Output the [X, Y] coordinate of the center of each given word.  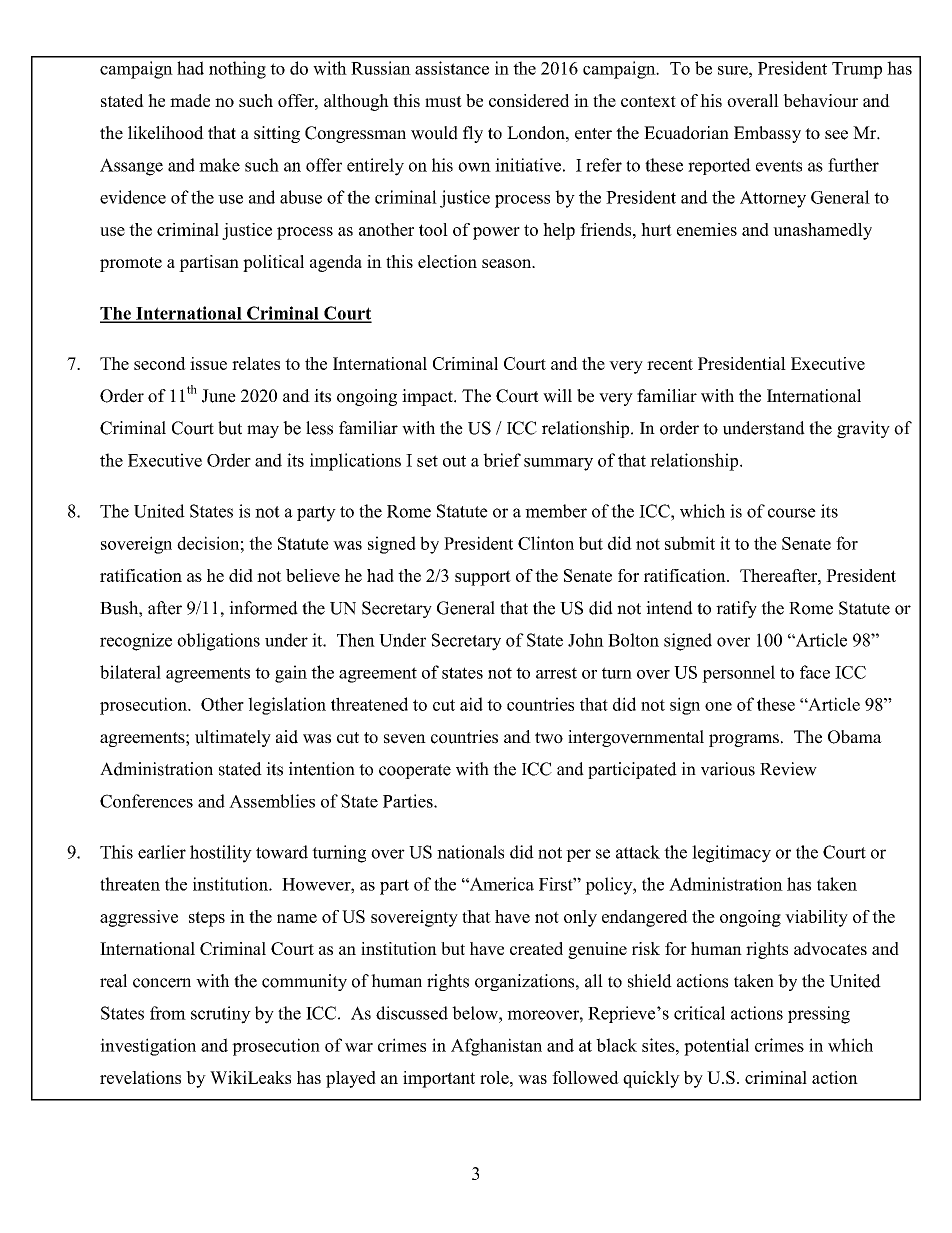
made [190, 100]
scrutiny [221, 1015]
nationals [470, 852]
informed [263, 608]
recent [670, 364]
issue [208, 363]
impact [428, 397]
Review [788, 769]
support [483, 578]
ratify [736, 609]
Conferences [146, 801]
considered [529, 100]
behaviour [820, 100]
